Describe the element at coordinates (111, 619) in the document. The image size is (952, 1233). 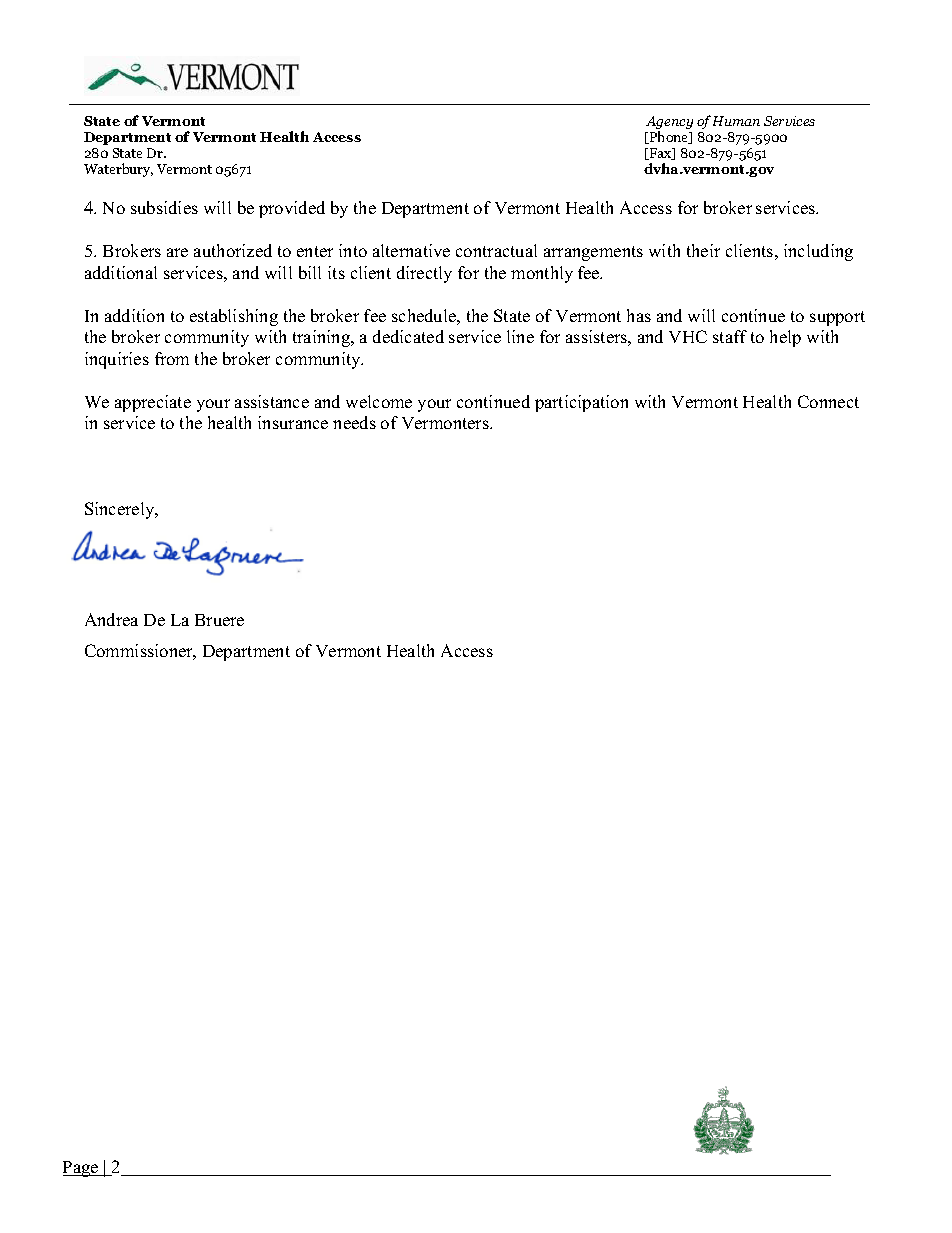
I see `Andrea` at that location.
